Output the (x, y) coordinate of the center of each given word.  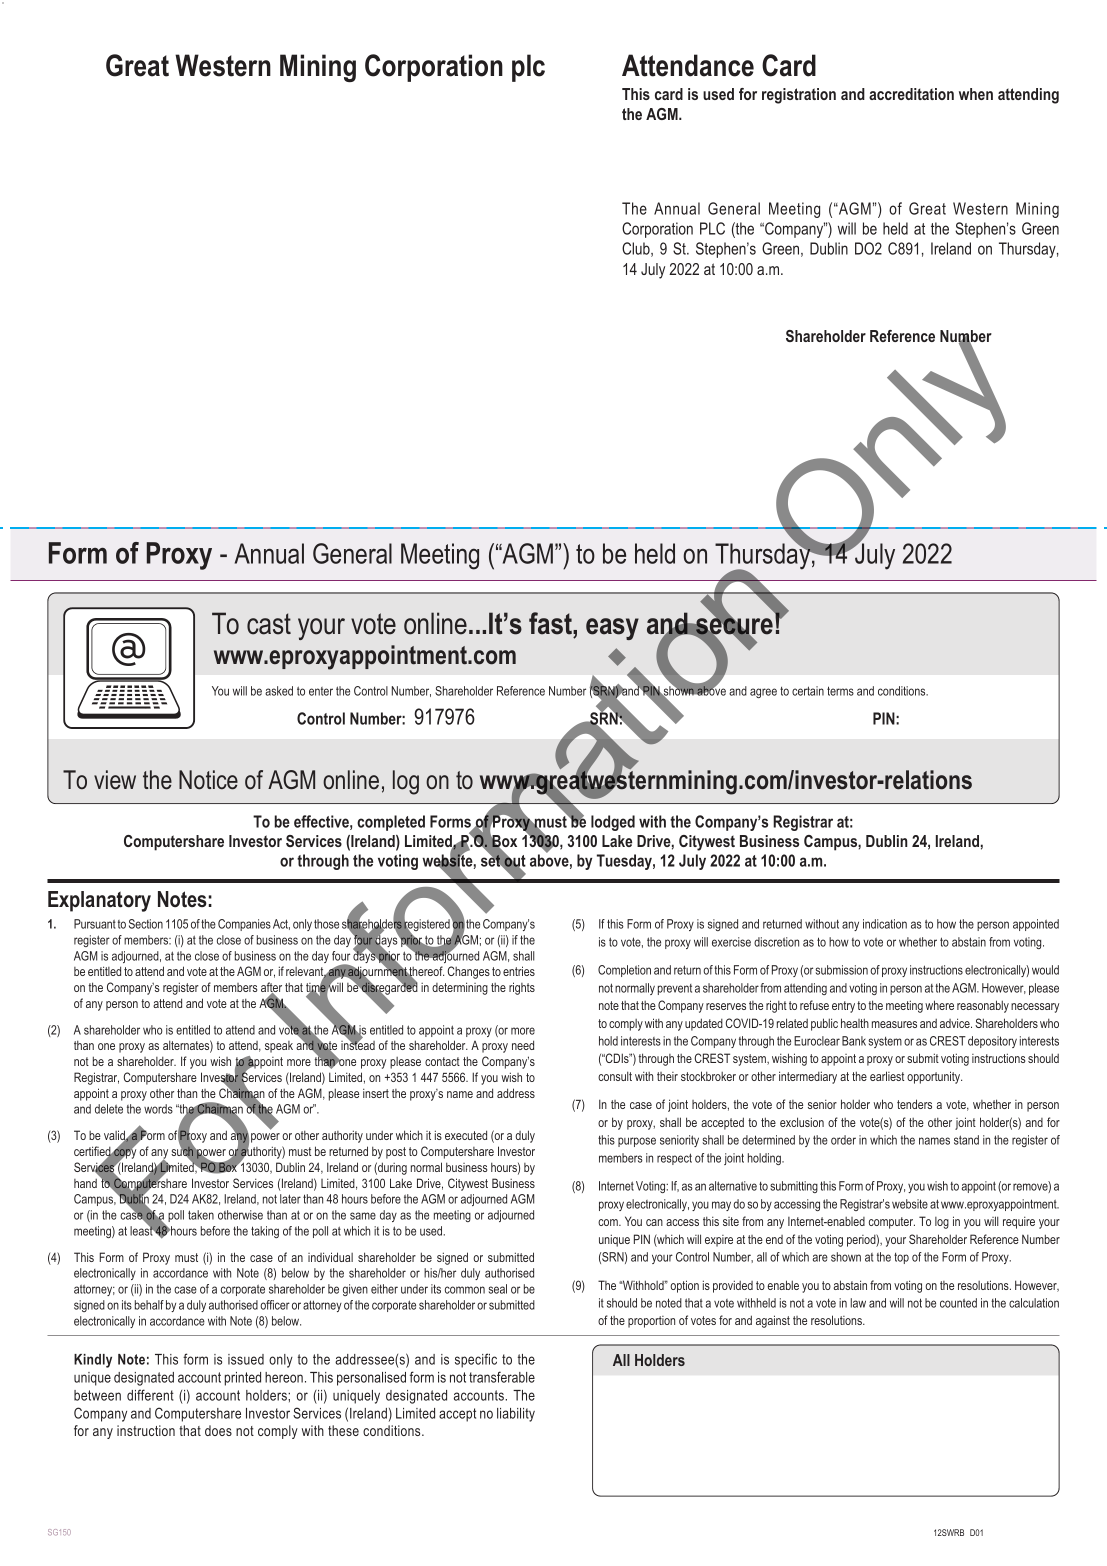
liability (516, 1415)
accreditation (911, 94)
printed (243, 1379)
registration (799, 96)
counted (958, 1303)
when (976, 94)
